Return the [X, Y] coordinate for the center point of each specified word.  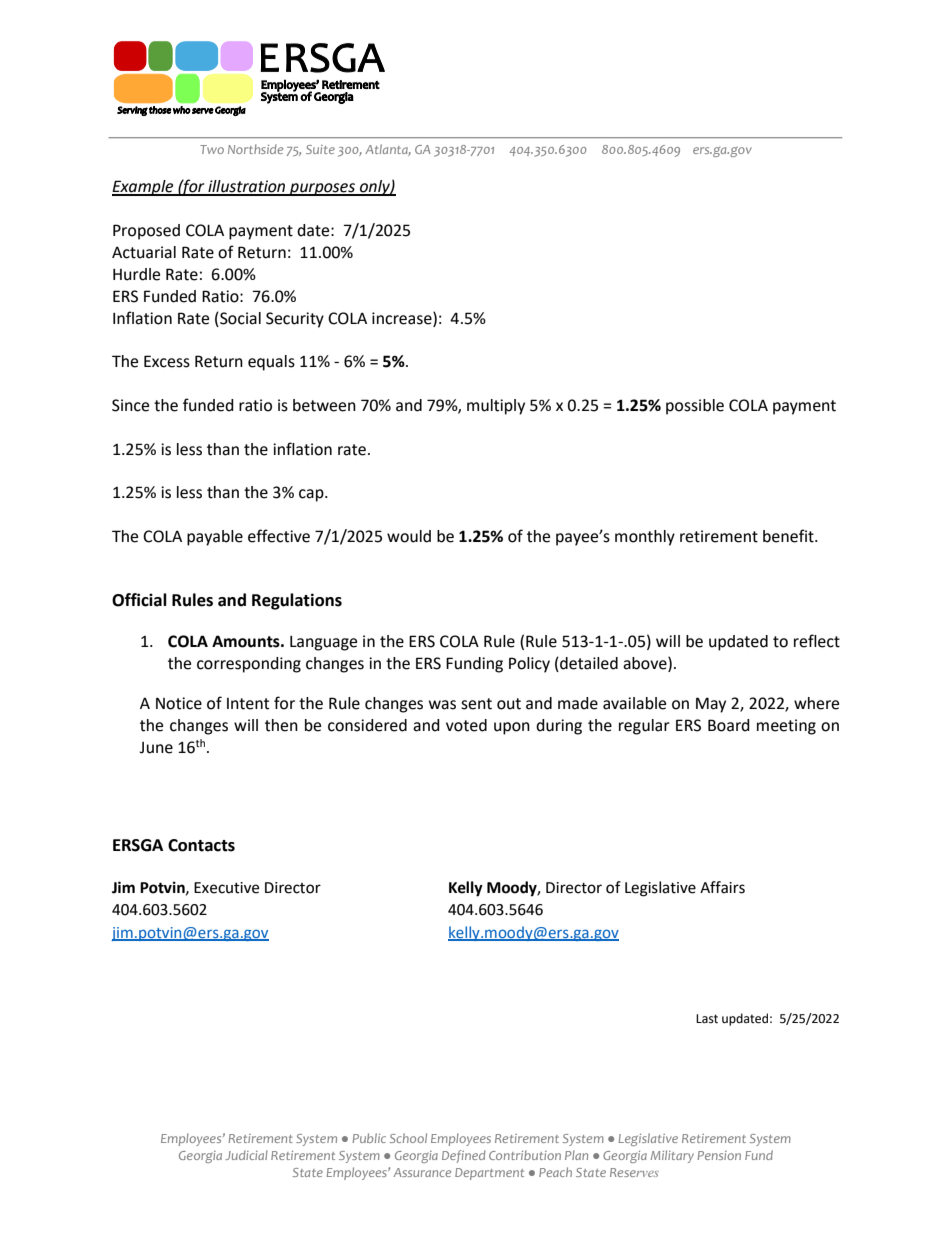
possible [695, 407]
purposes [322, 189]
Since [130, 405]
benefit [789, 536]
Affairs [722, 887]
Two [212, 149]
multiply [496, 407]
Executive [226, 888]
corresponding [249, 665]
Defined [464, 1156]
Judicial [246, 1155]
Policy [529, 665]
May [711, 705]
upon [512, 728]
